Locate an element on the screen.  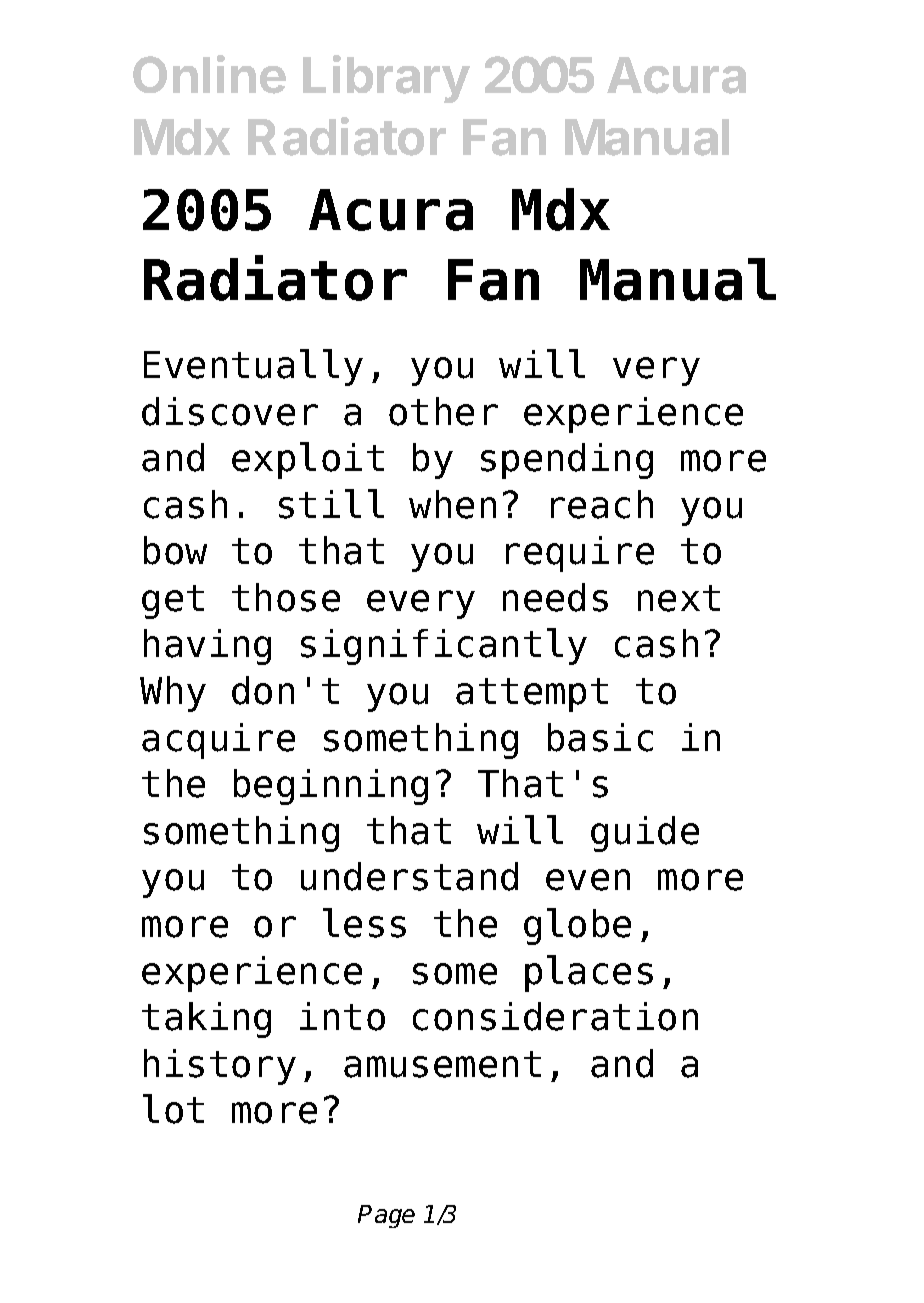
significantly is located at coordinates (444, 646).
